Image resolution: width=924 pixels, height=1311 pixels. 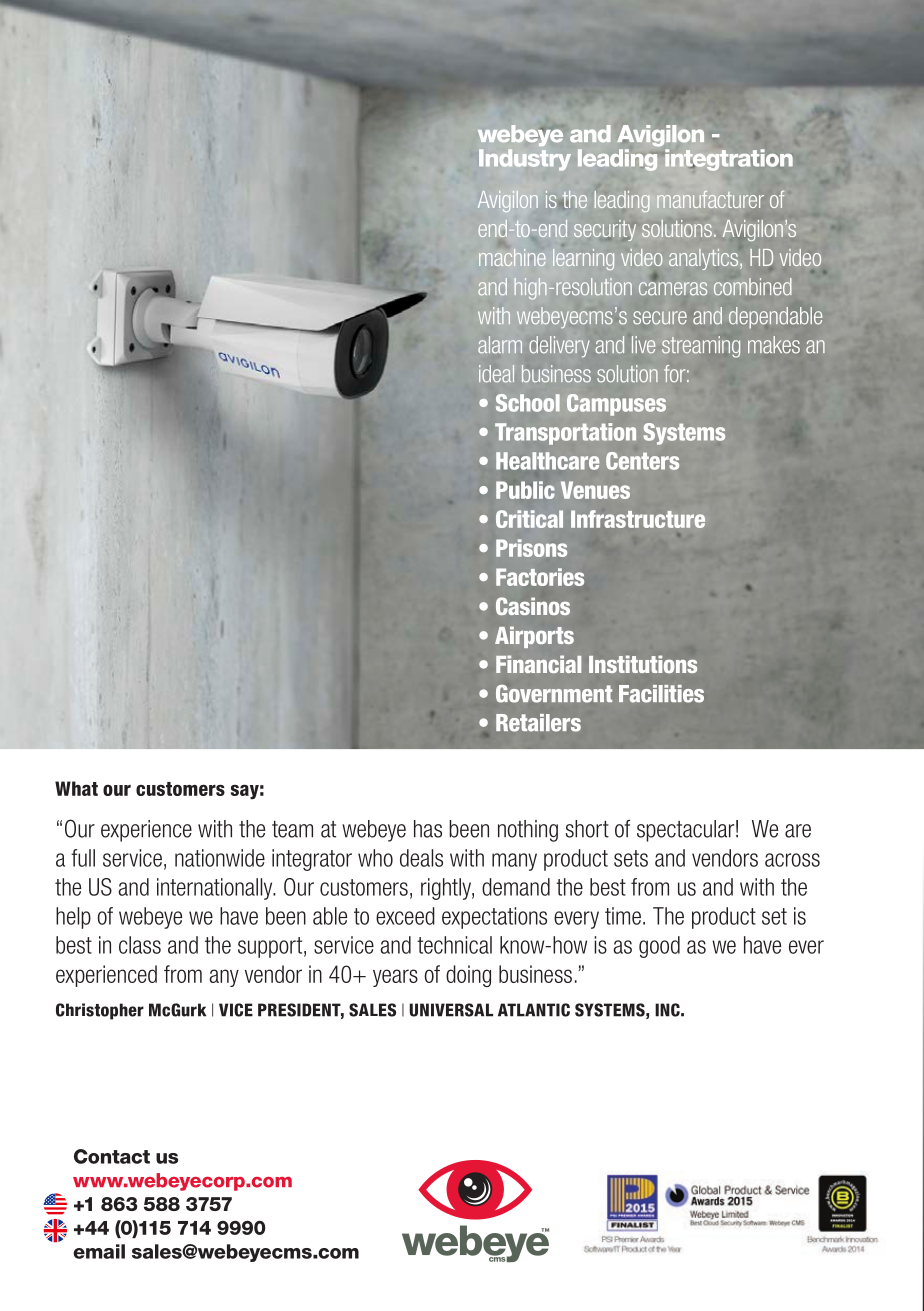 I want to click on manufacturer, so click(x=710, y=199).
